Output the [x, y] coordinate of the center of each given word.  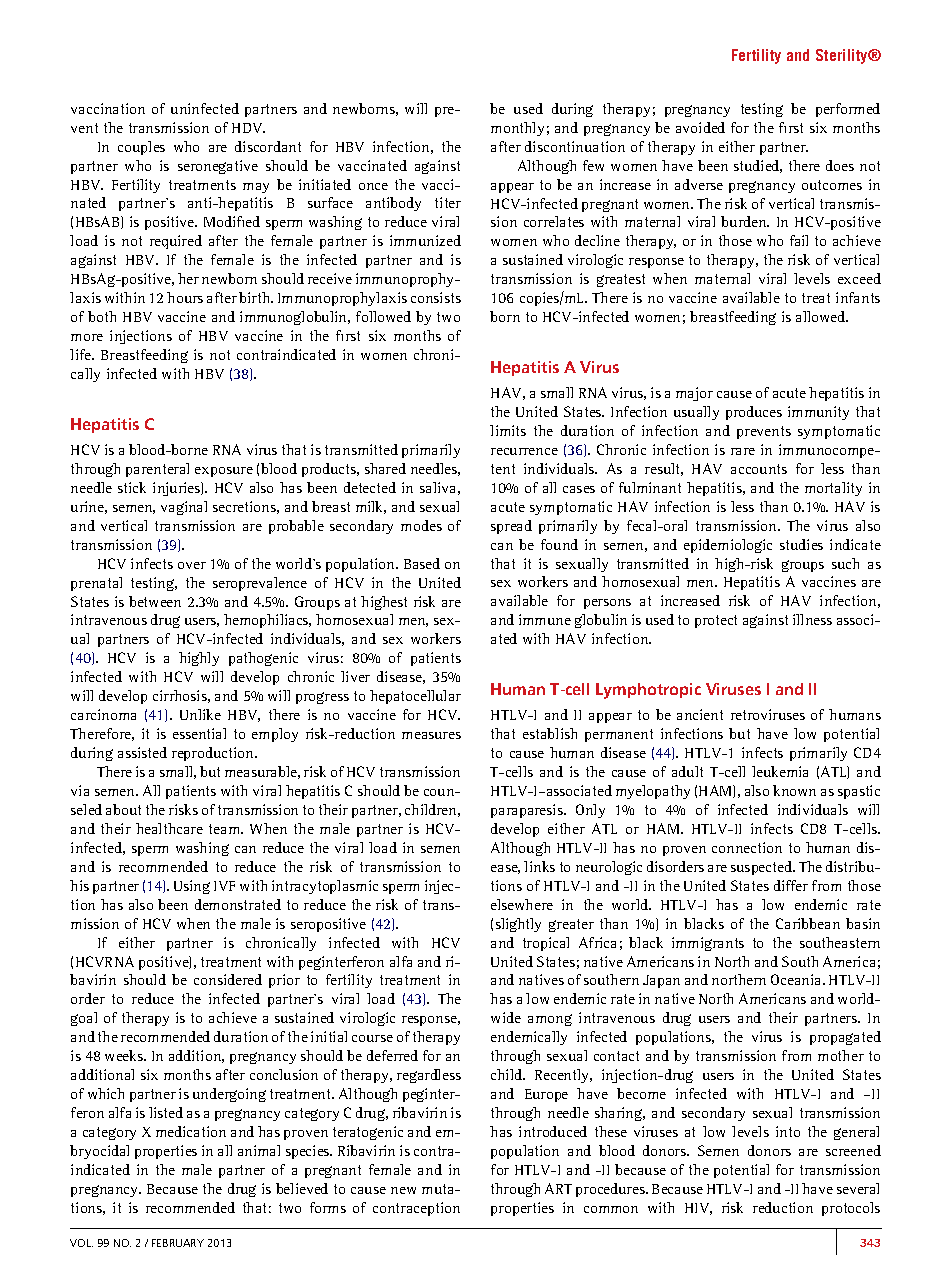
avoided [700, 127]
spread [511, 527]
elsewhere [522, 904]
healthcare [169, 828]
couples [141, 148]
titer [448, 202]
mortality [833, 489]
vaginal [184, 508]
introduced [553, 1131]
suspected [763, 868]
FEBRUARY [178, 1243]
